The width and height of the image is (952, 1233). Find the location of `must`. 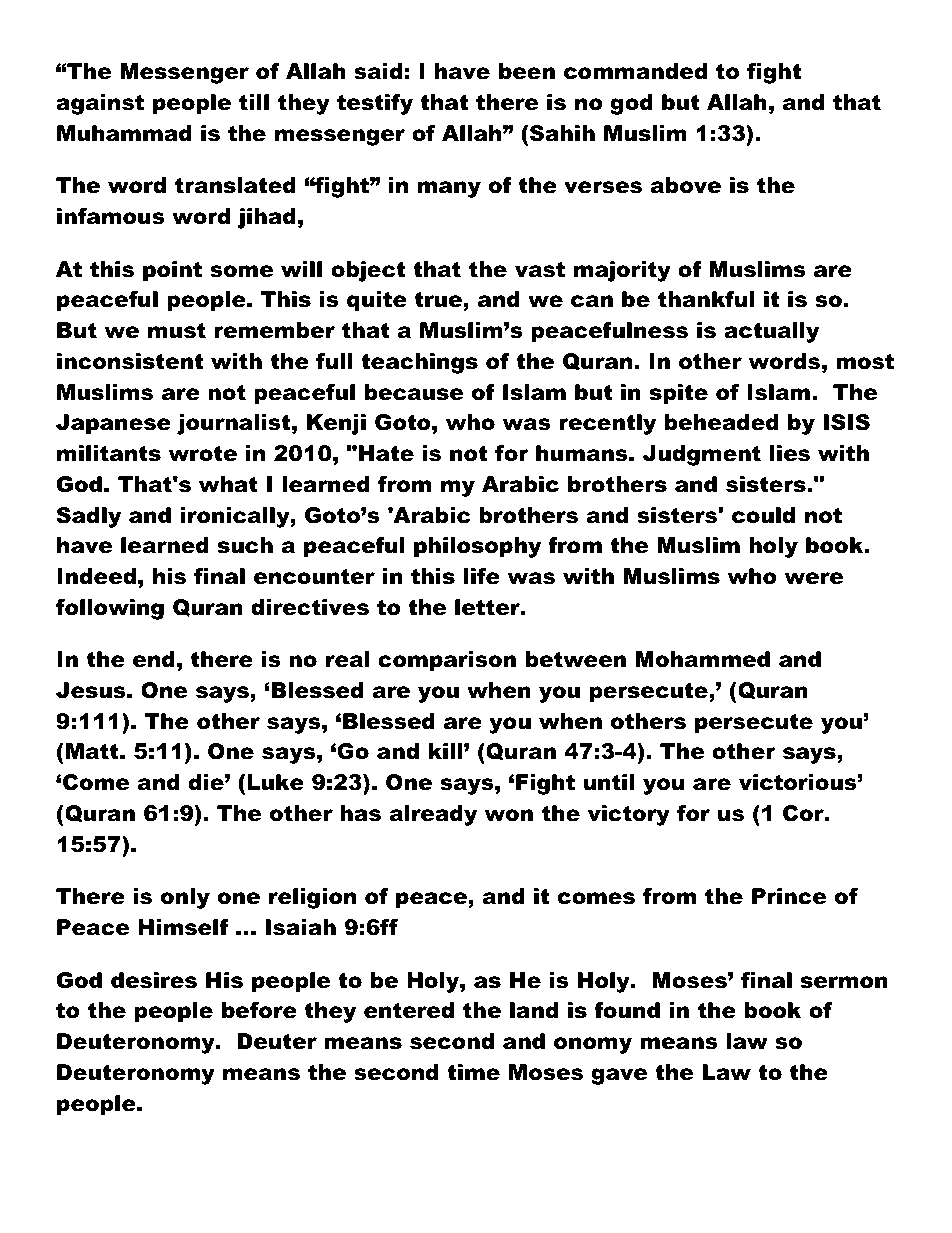

must is located at coordinates (177, 330).
